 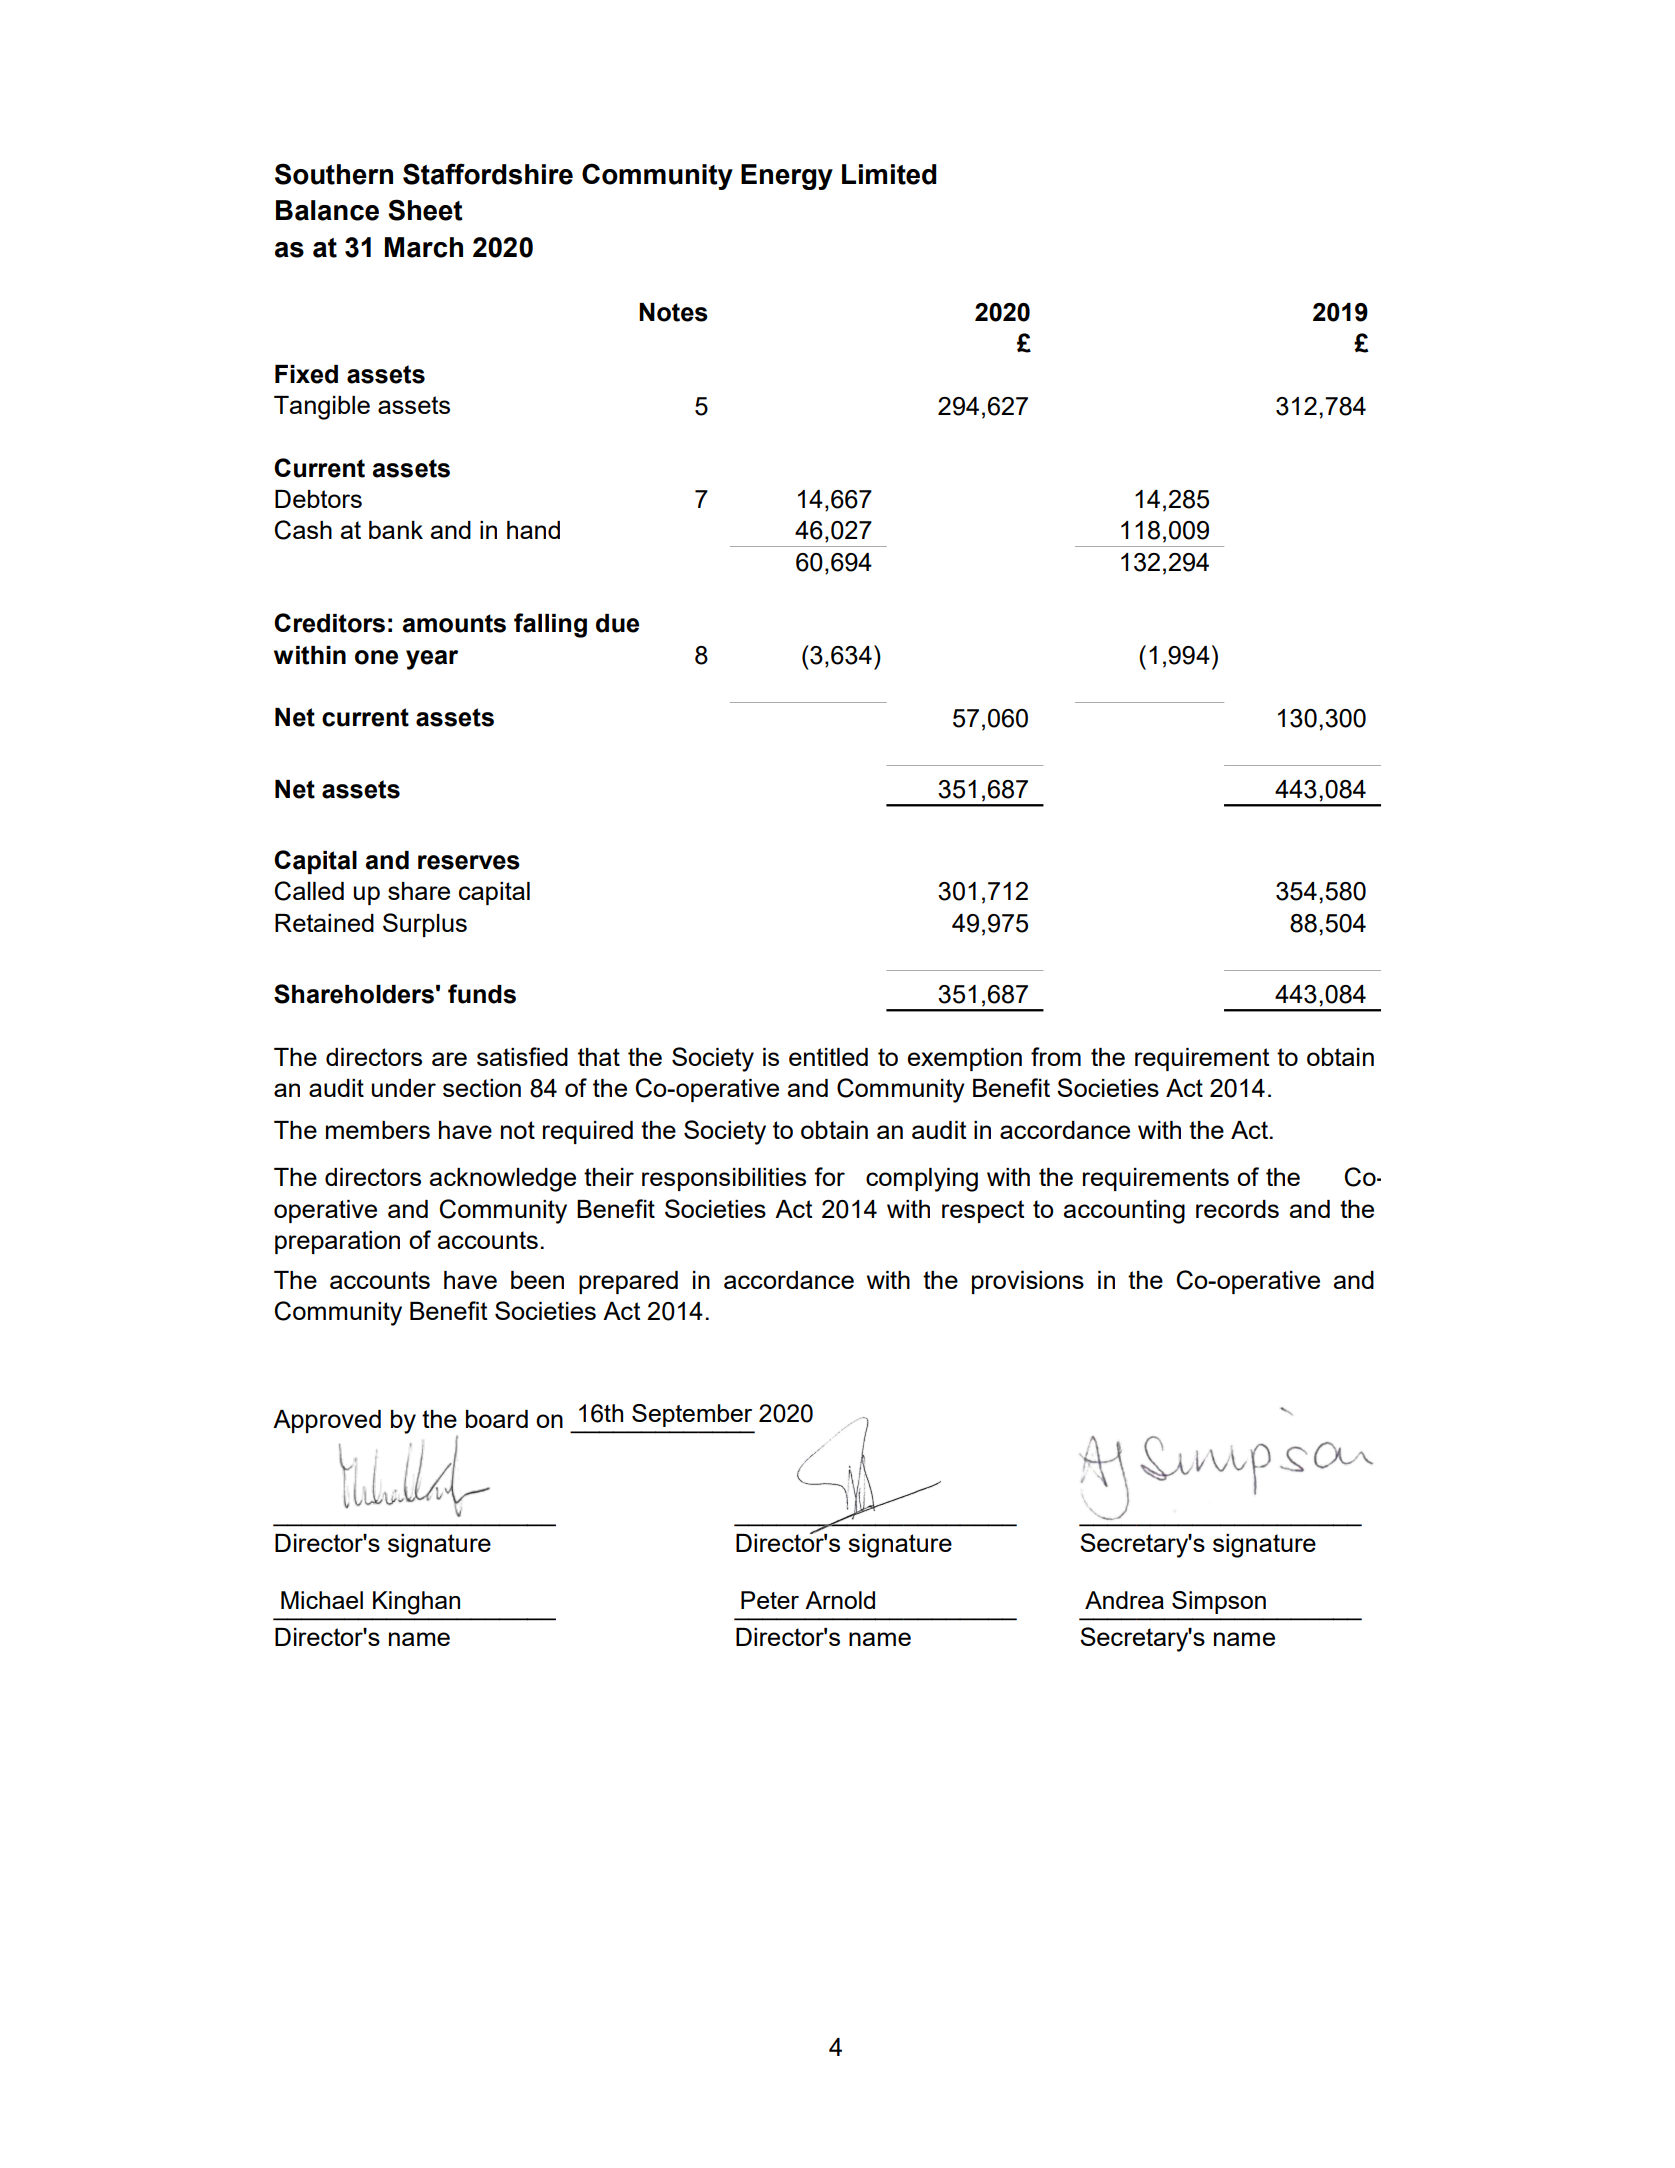 What do you see at coordinates (770, 1600) in the image?
I see `Peter` at bounding box center [770, 1600].
